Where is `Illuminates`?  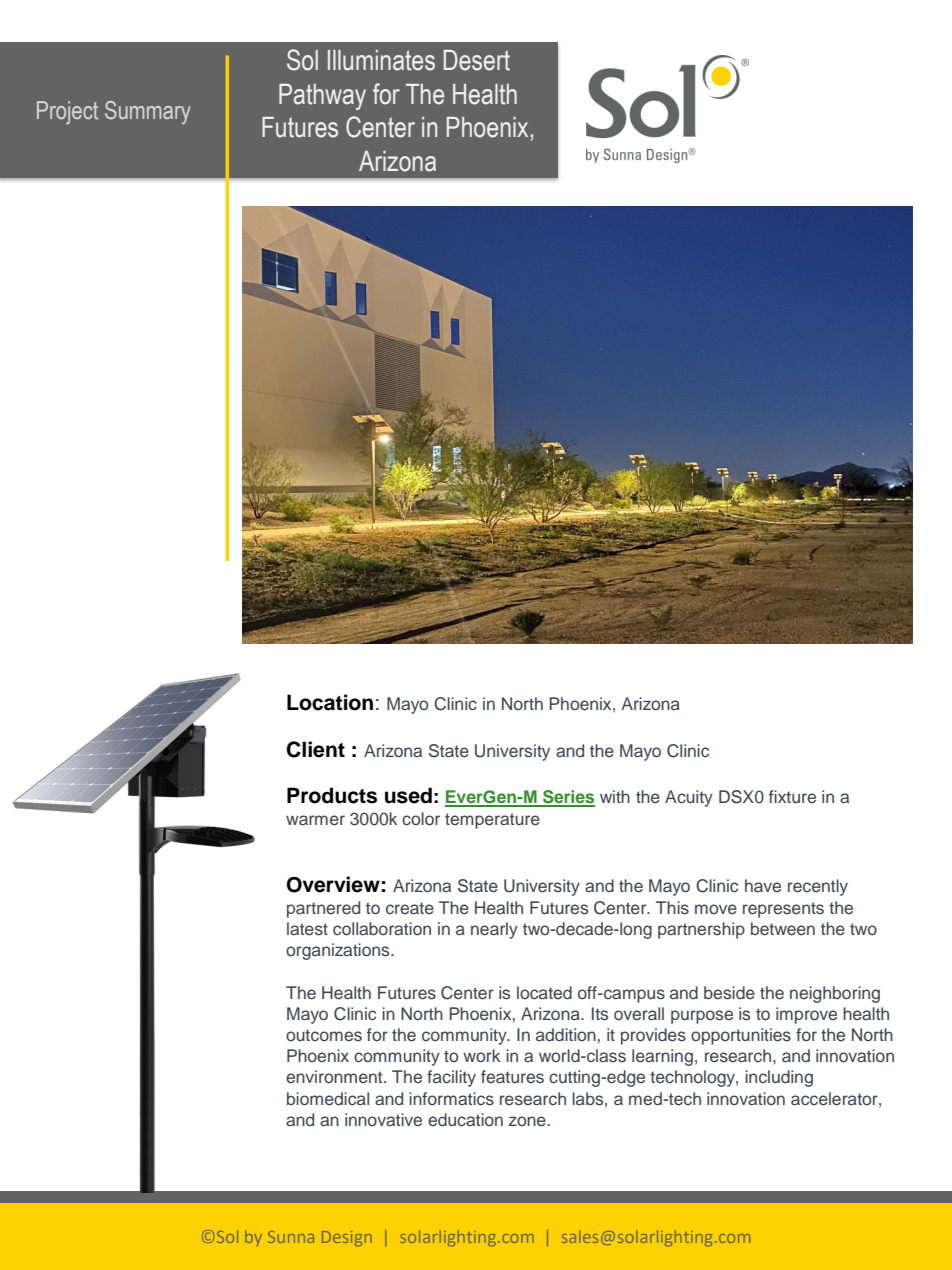 Illuminates is located at coordinates (381, 60).
